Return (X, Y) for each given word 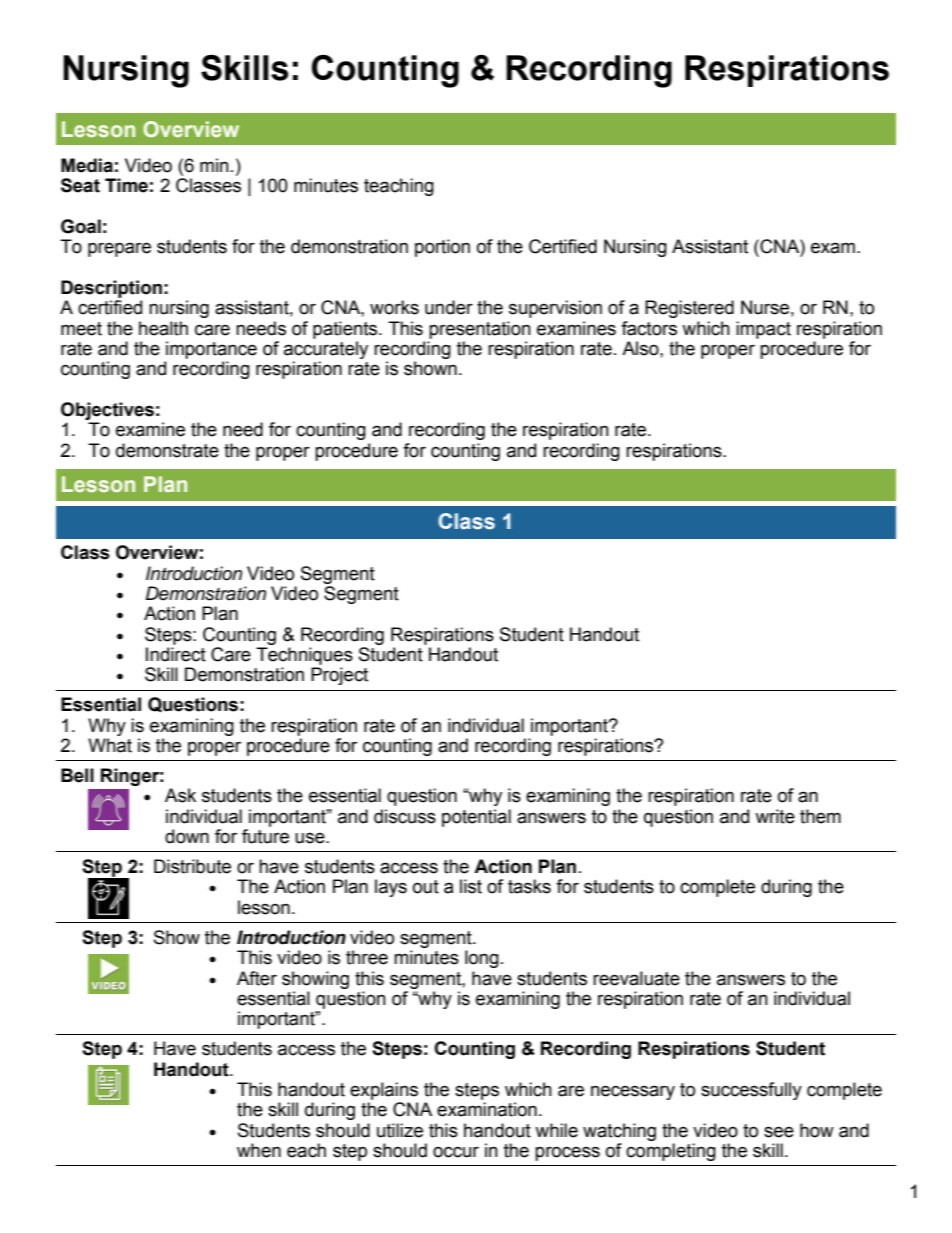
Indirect (176, 654)
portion (442, 248)
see (779, 1132)
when (259, 1150)
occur (456, 1152)
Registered (689, 309)
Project (339, 676)
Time (126, 185)
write (775, 816)
